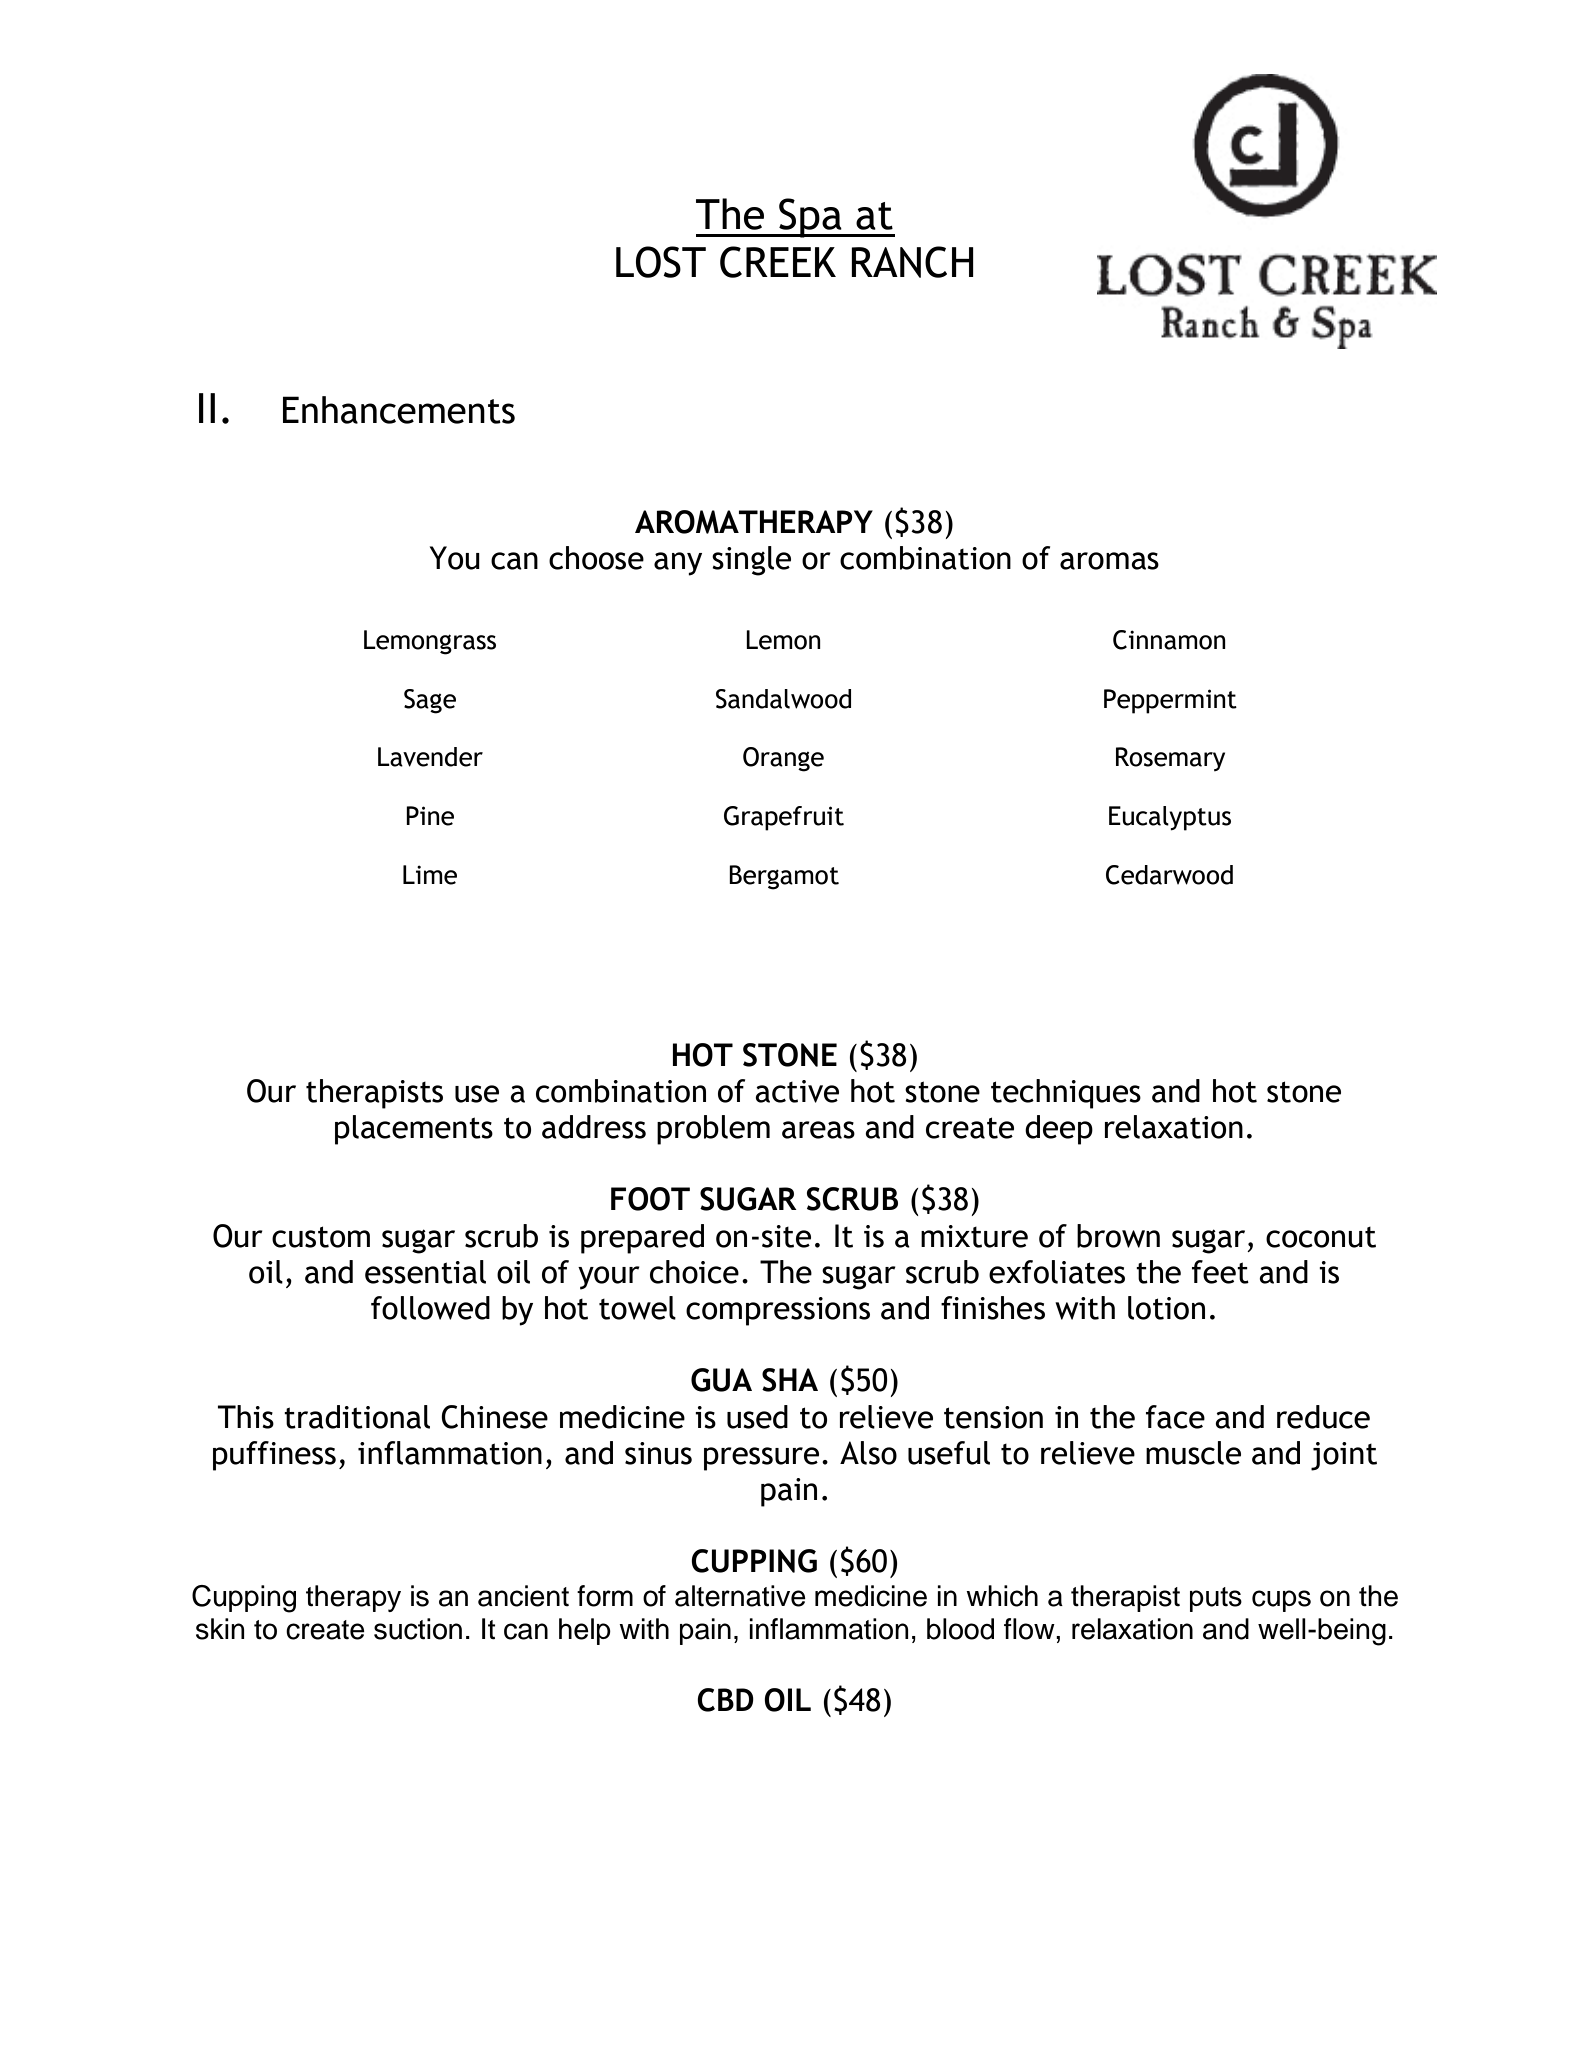 The height and width of the screenshot is (2057, 1590). What do you see at coordinates (430, 701) in the screenshot?
I see `Sage` at bounding box center [430, 701].
